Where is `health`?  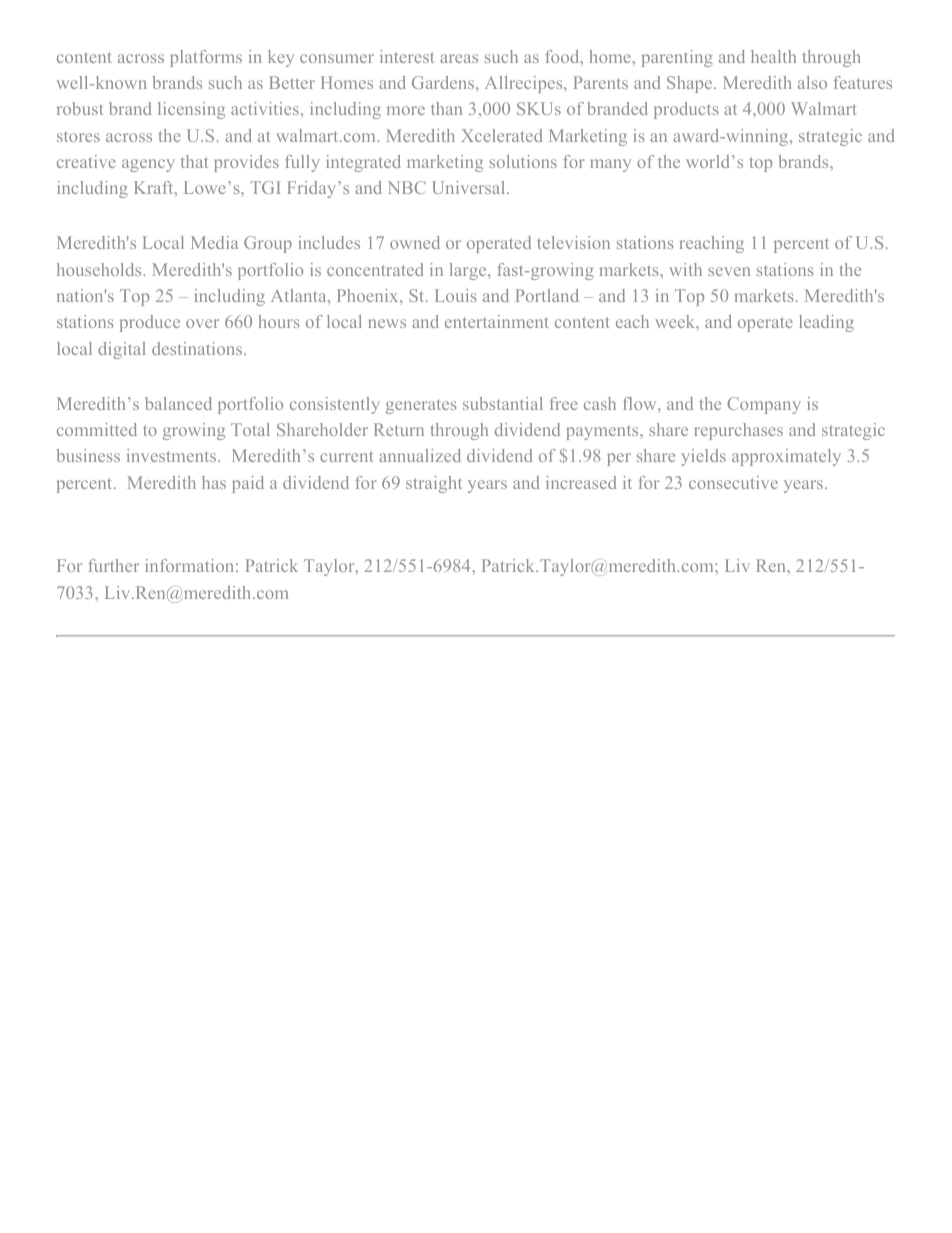
health is located at coordinates (773, 56).
